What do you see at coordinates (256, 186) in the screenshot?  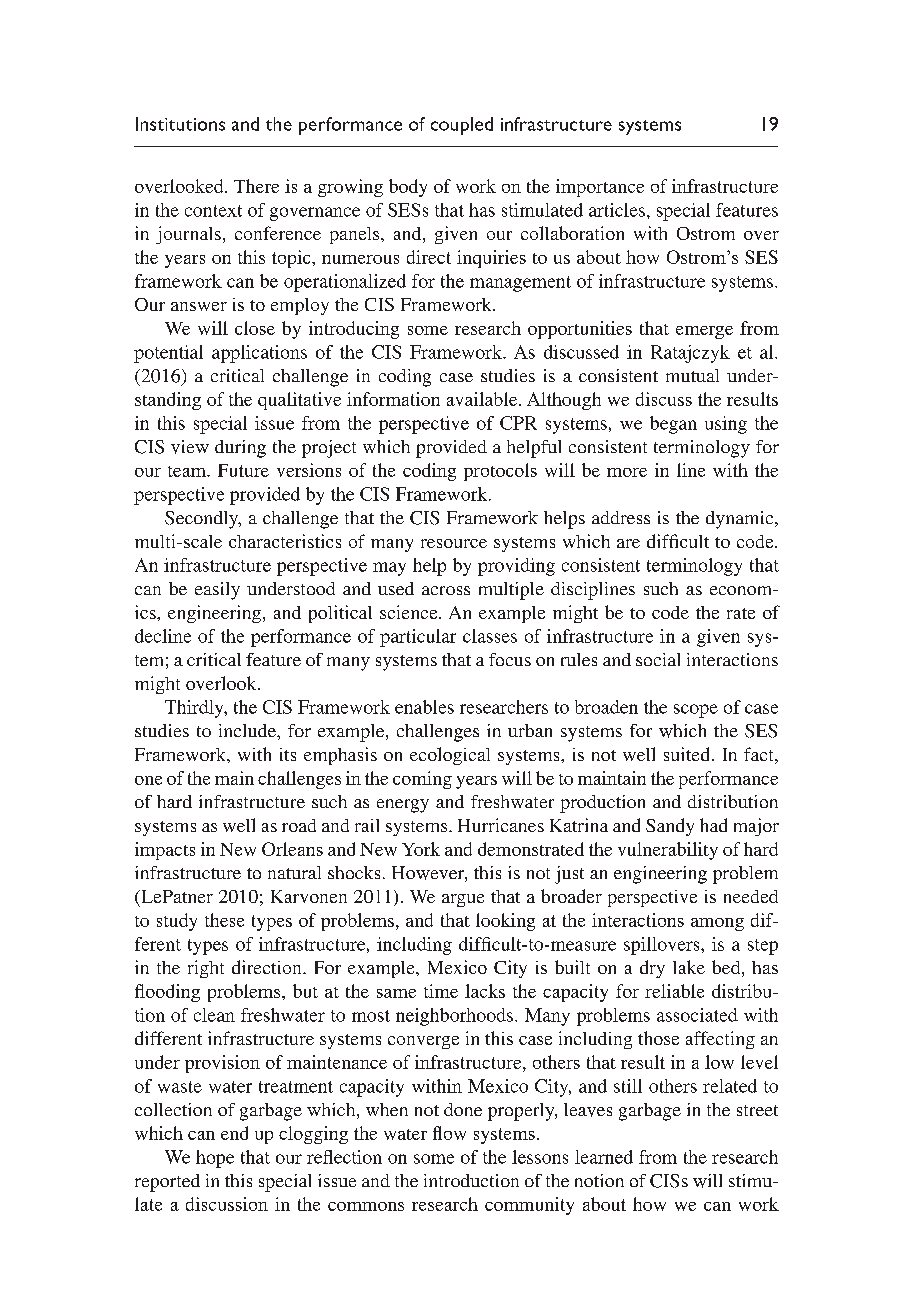 I see `There` at bounding box center [256, 186].
